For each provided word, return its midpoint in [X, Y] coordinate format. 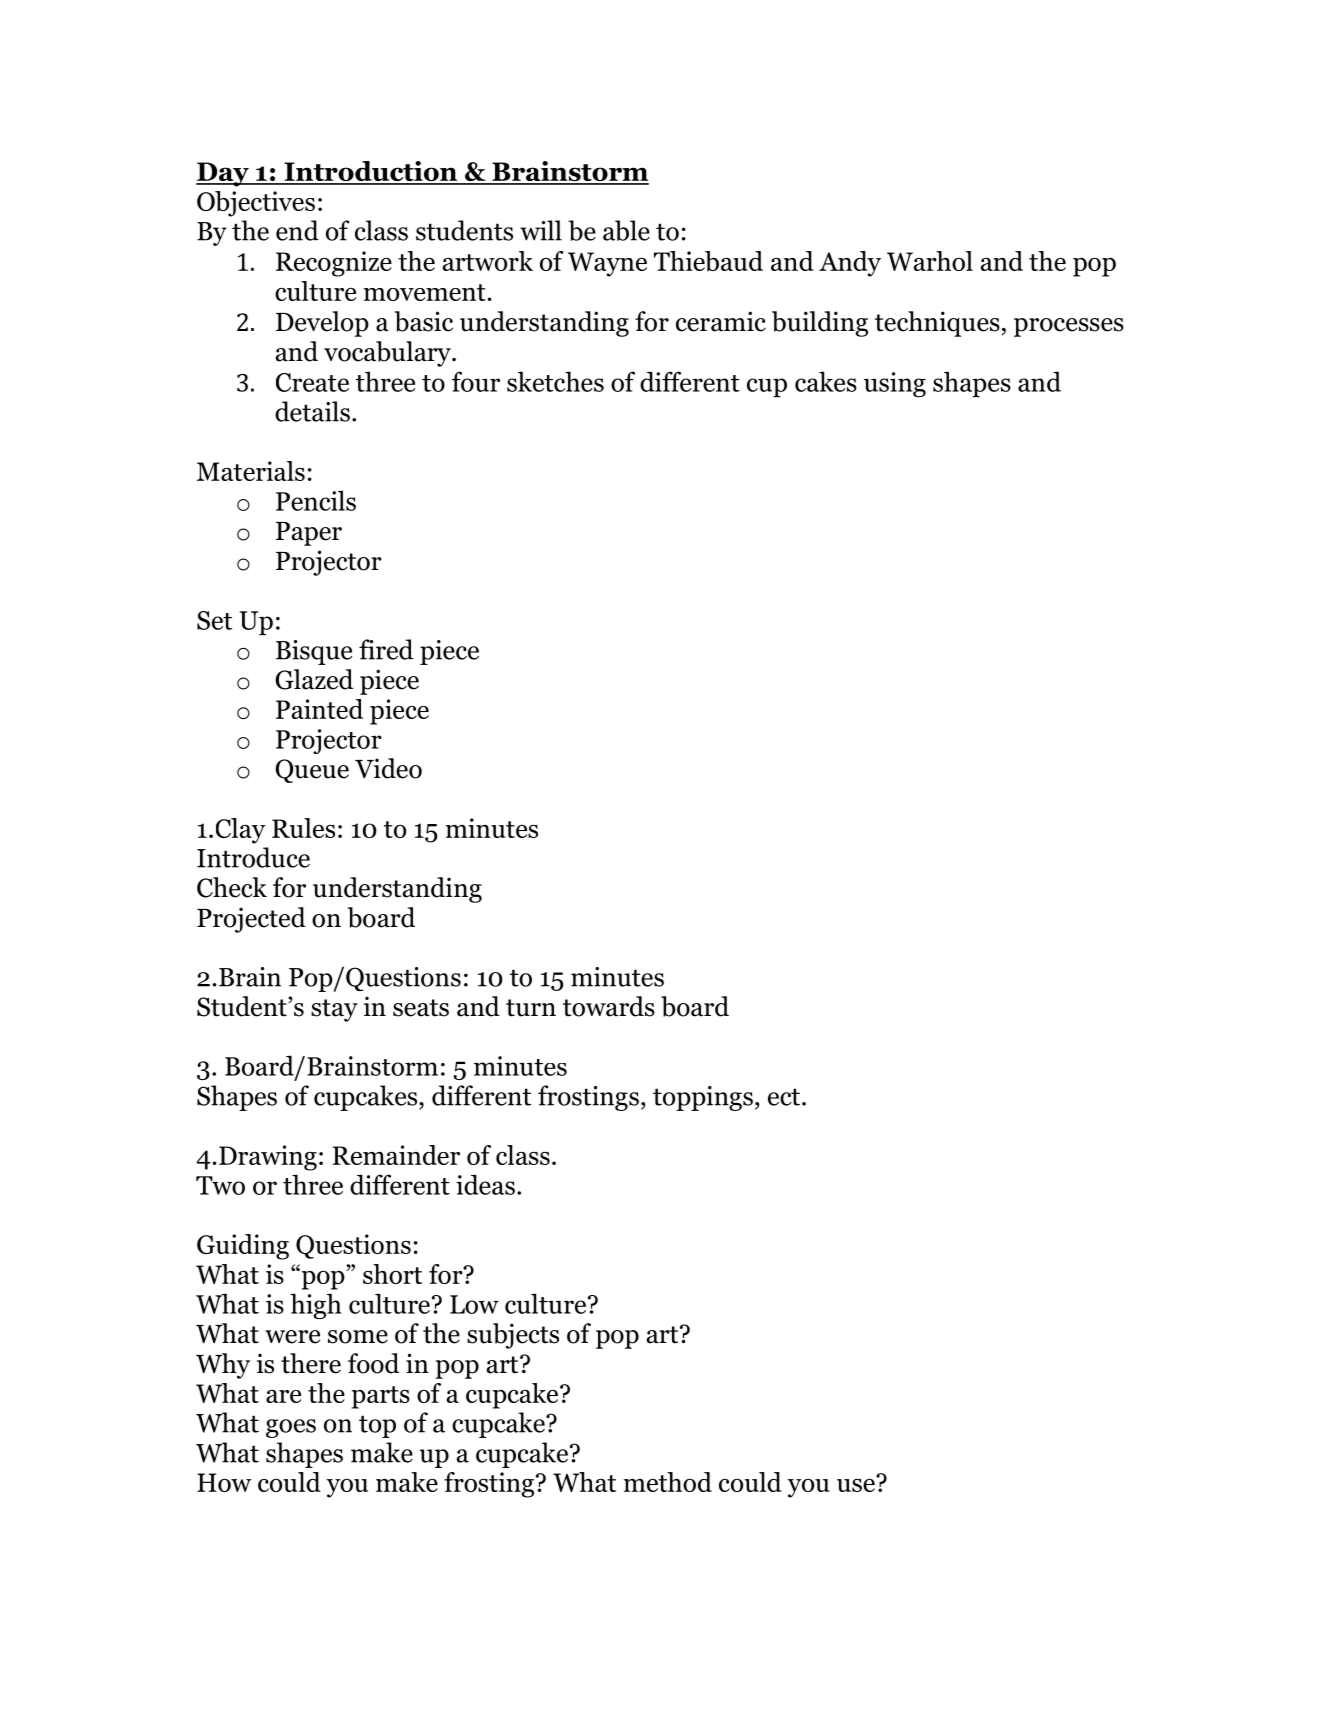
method [667, 1482]
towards [609, 1006]
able [626, 230]
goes [291, 1428]
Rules [303, 828]
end [297, 230]
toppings [703, 1098]
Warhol [930, 261]
